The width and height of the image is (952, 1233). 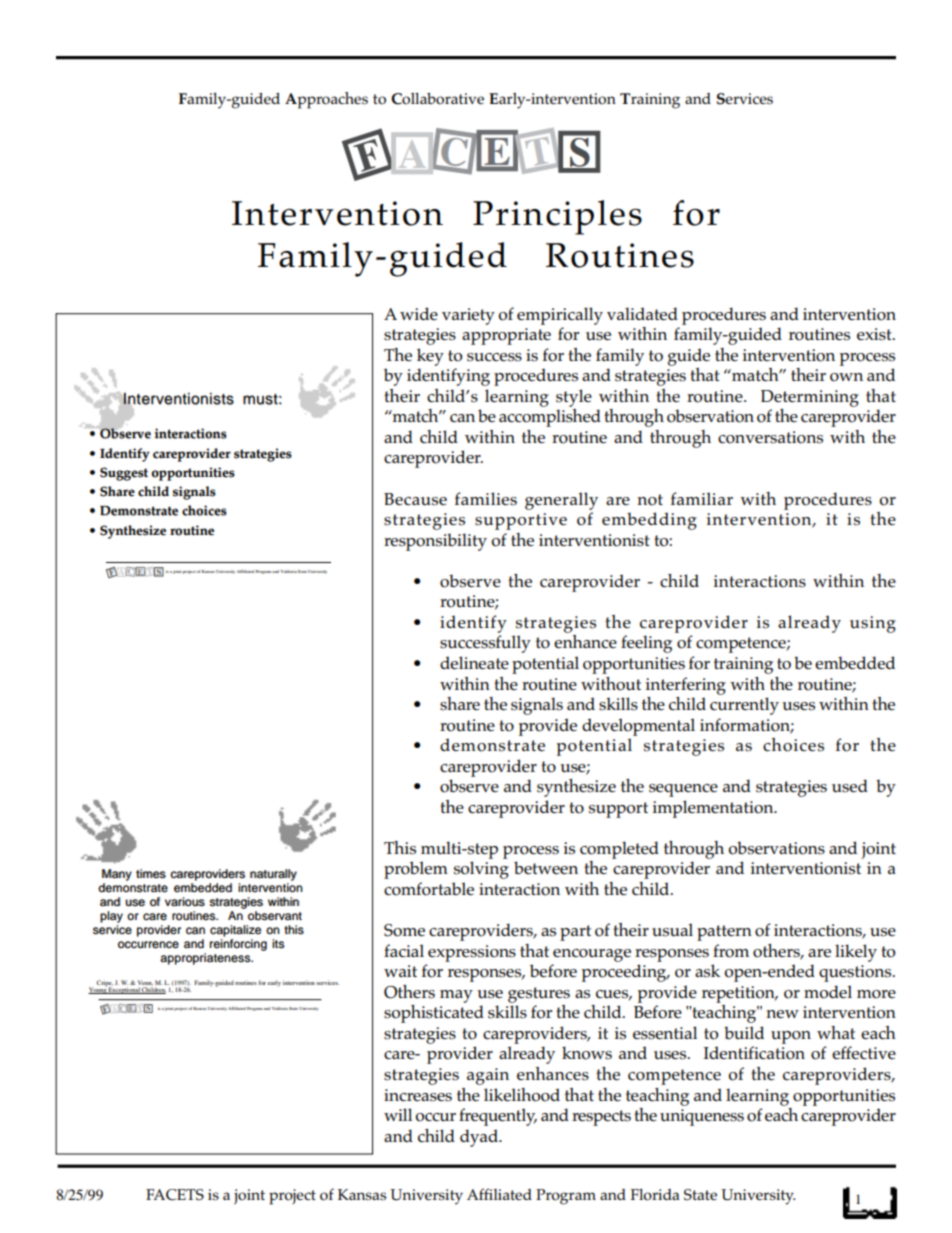 I want to click on uniqueness, so click(x=702, y=1117).
